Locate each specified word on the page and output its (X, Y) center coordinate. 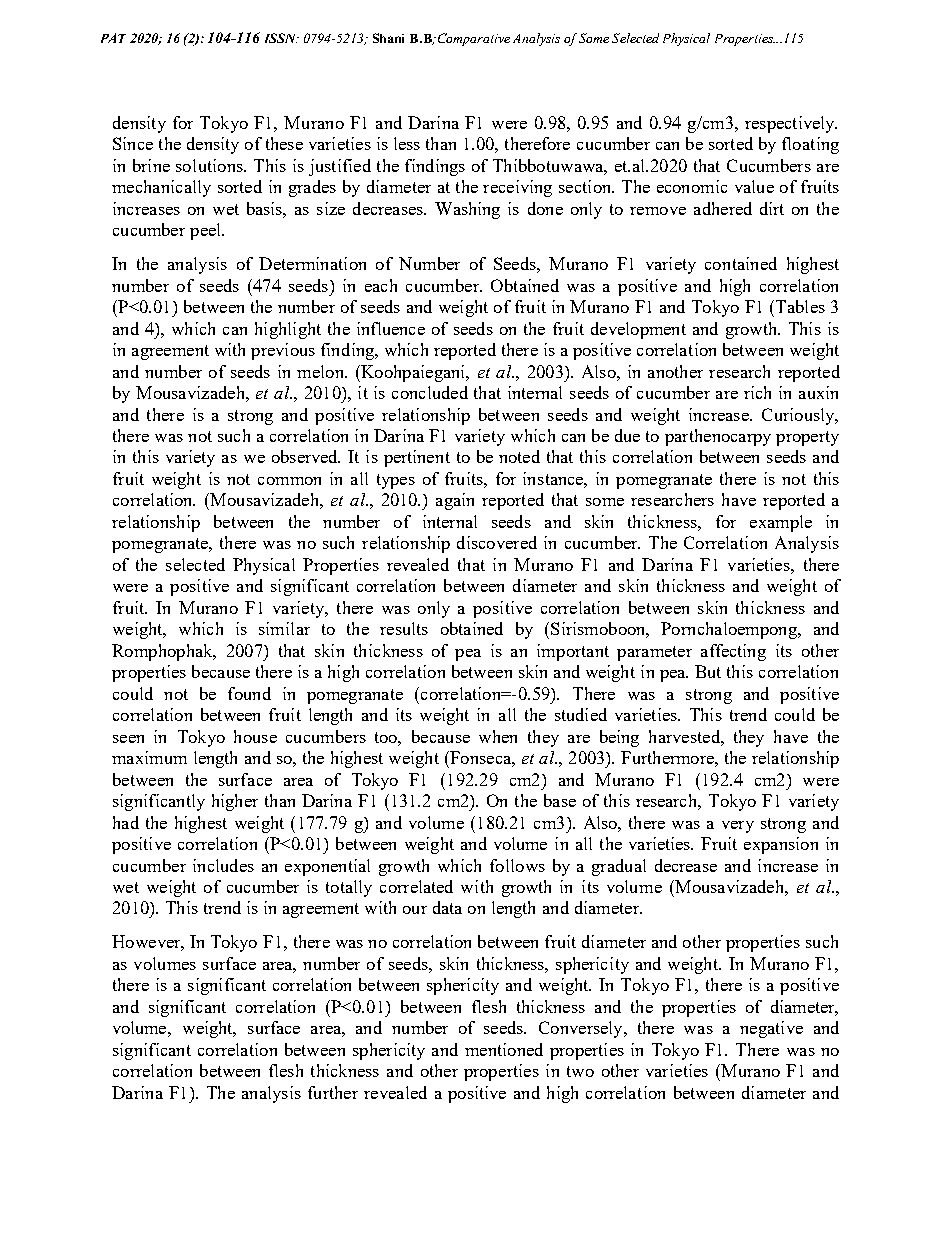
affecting (733, 652)
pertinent (417, 458)
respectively (791, 124)
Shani (388, 38)
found (249, 693)
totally (349, 888)
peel (207, 231)
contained (741, 263)
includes (223, 865)
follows (517, 865)
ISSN (282, 38)
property (807, 438)
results (404, 628)
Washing (467, 210)
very (738, 827)
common (289, 481)
